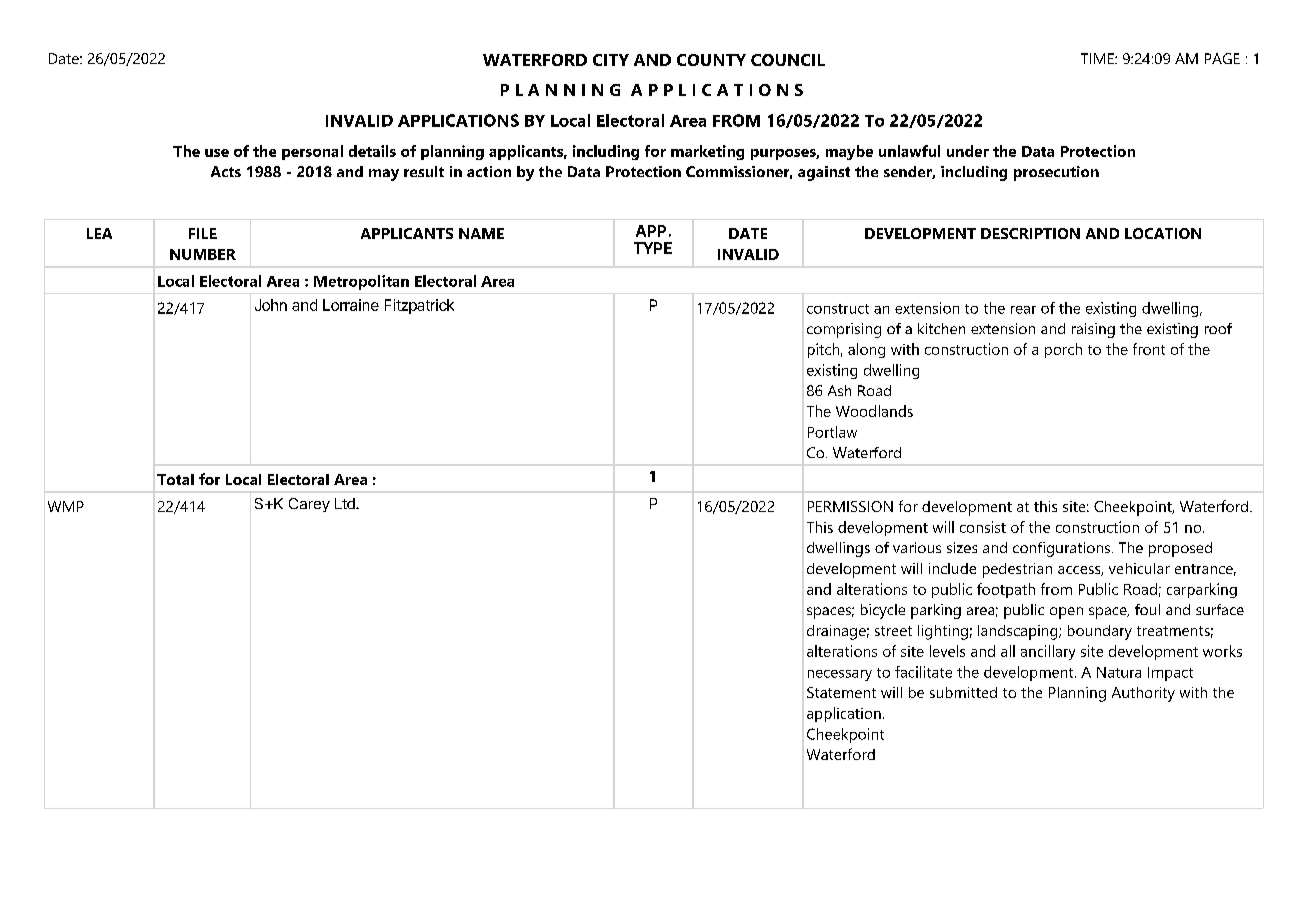  What do you see at coordinates (217, 153) in the screenshot?
I see `use` at bounding box center [217, 153].
